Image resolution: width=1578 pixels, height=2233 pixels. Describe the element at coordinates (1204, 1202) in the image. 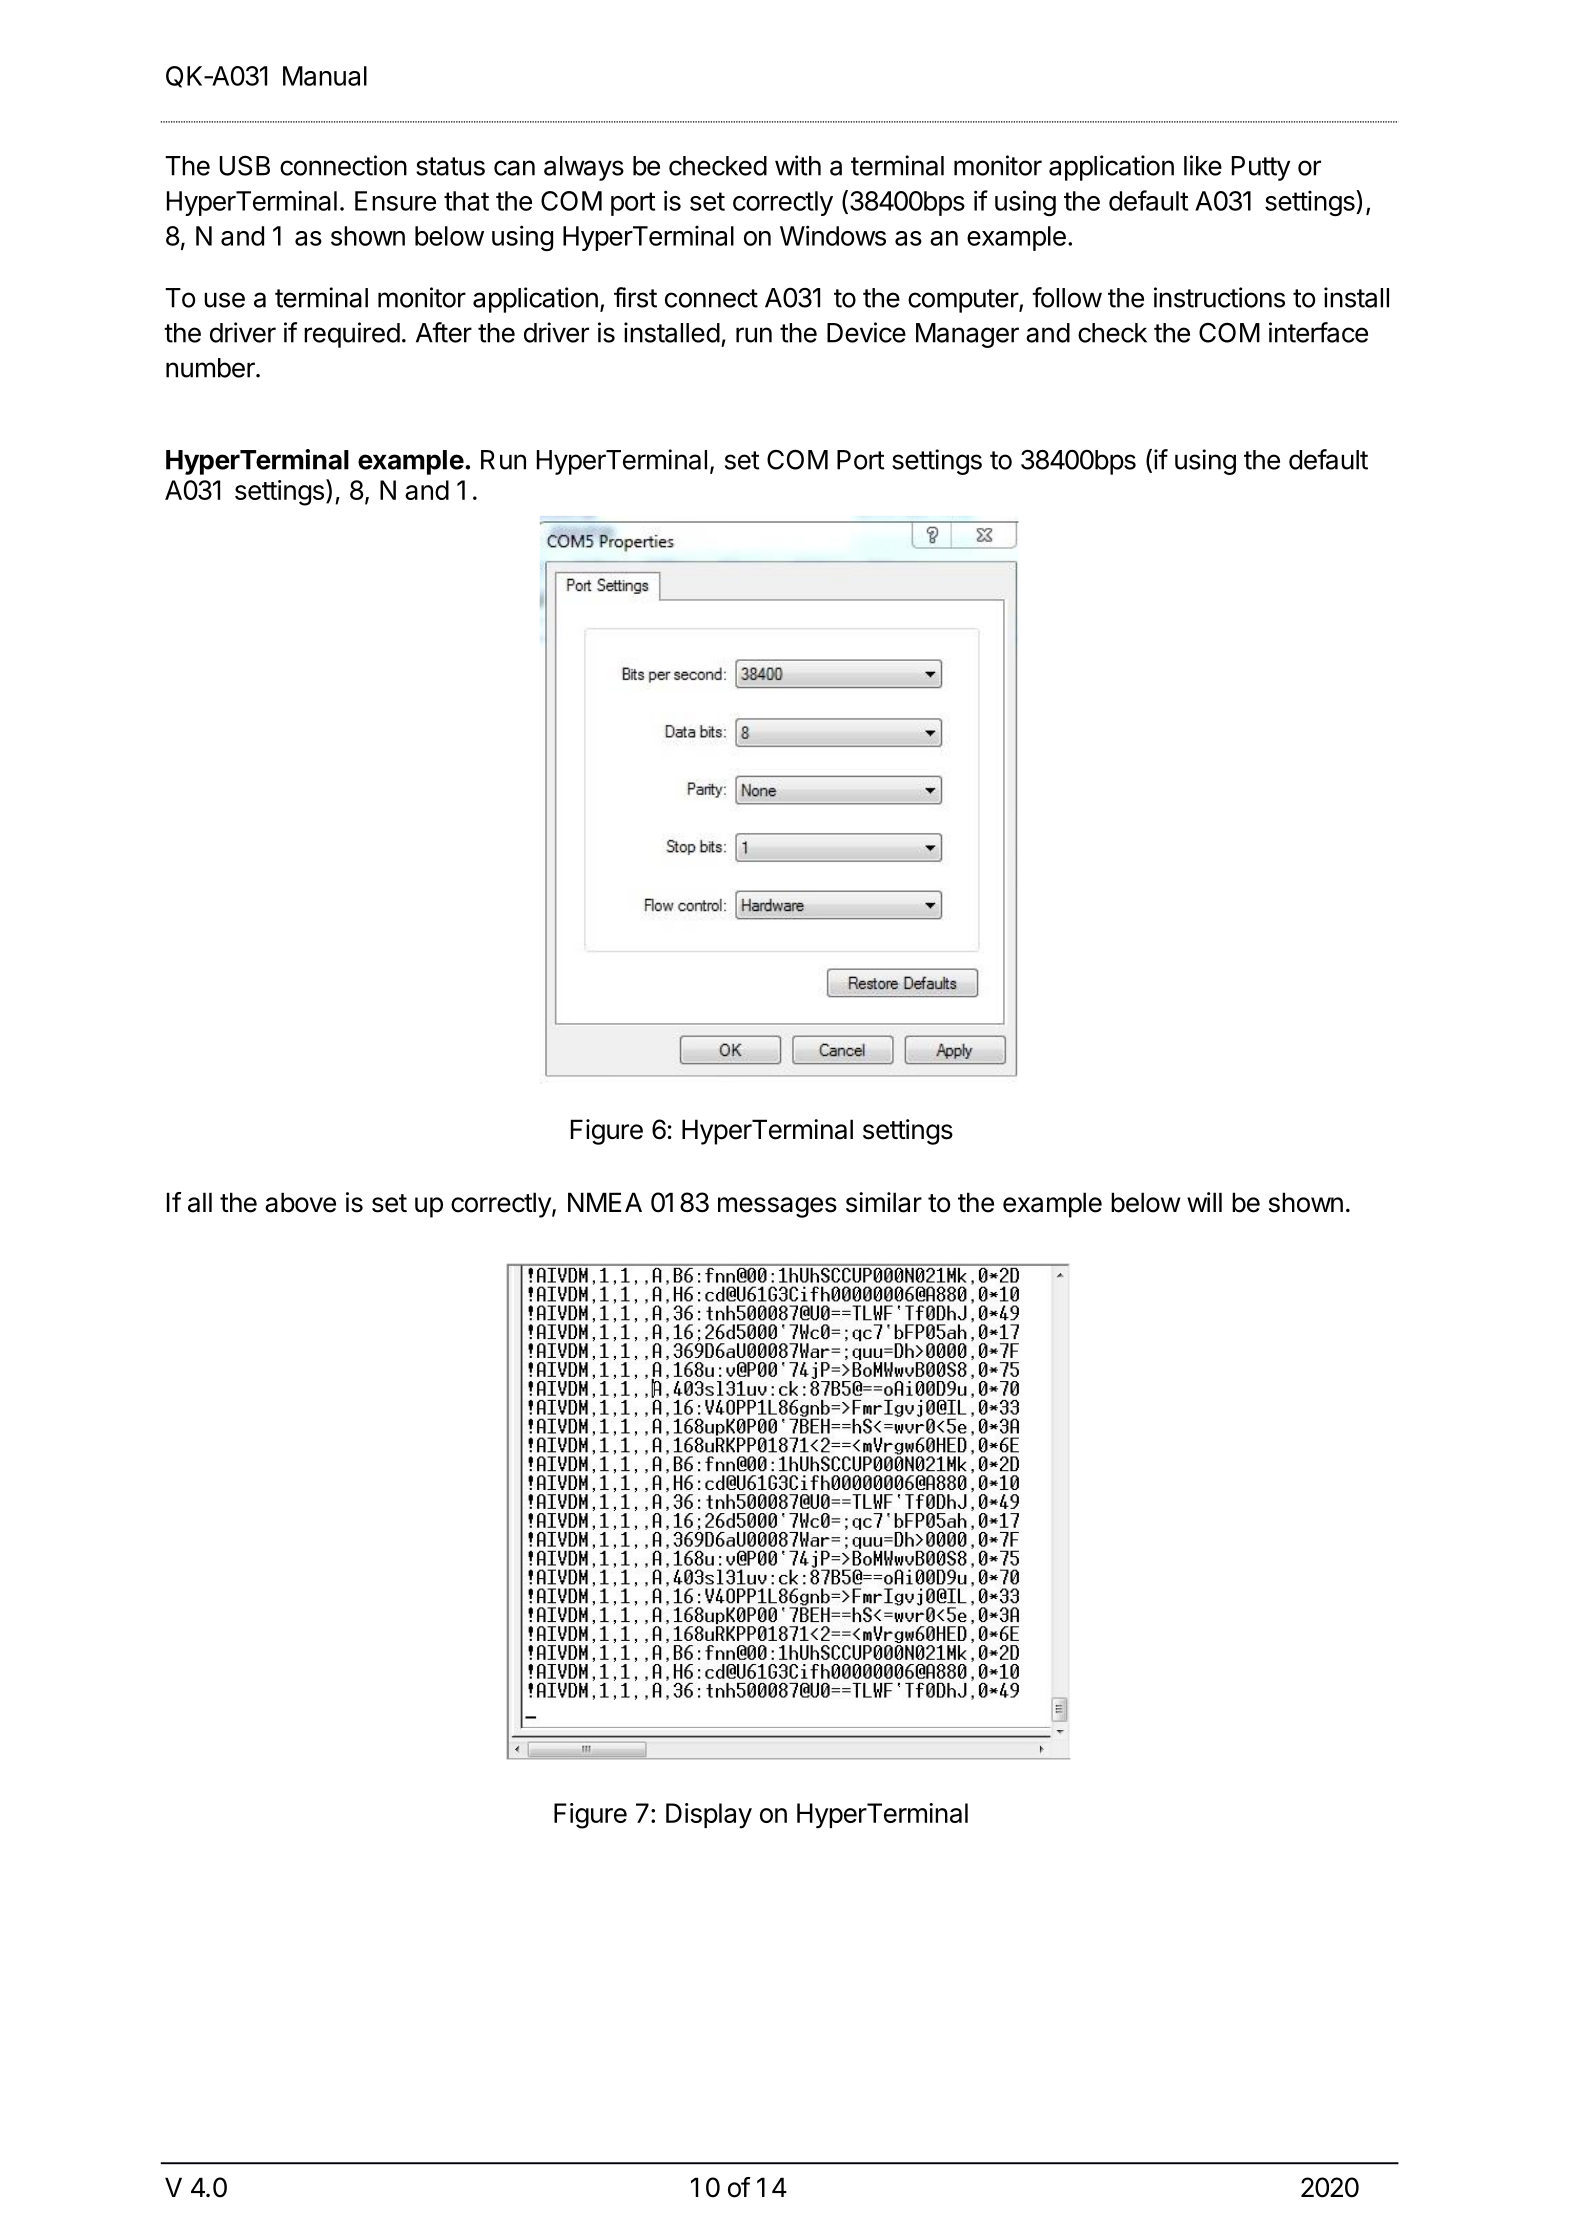

I see `will` at that location.
